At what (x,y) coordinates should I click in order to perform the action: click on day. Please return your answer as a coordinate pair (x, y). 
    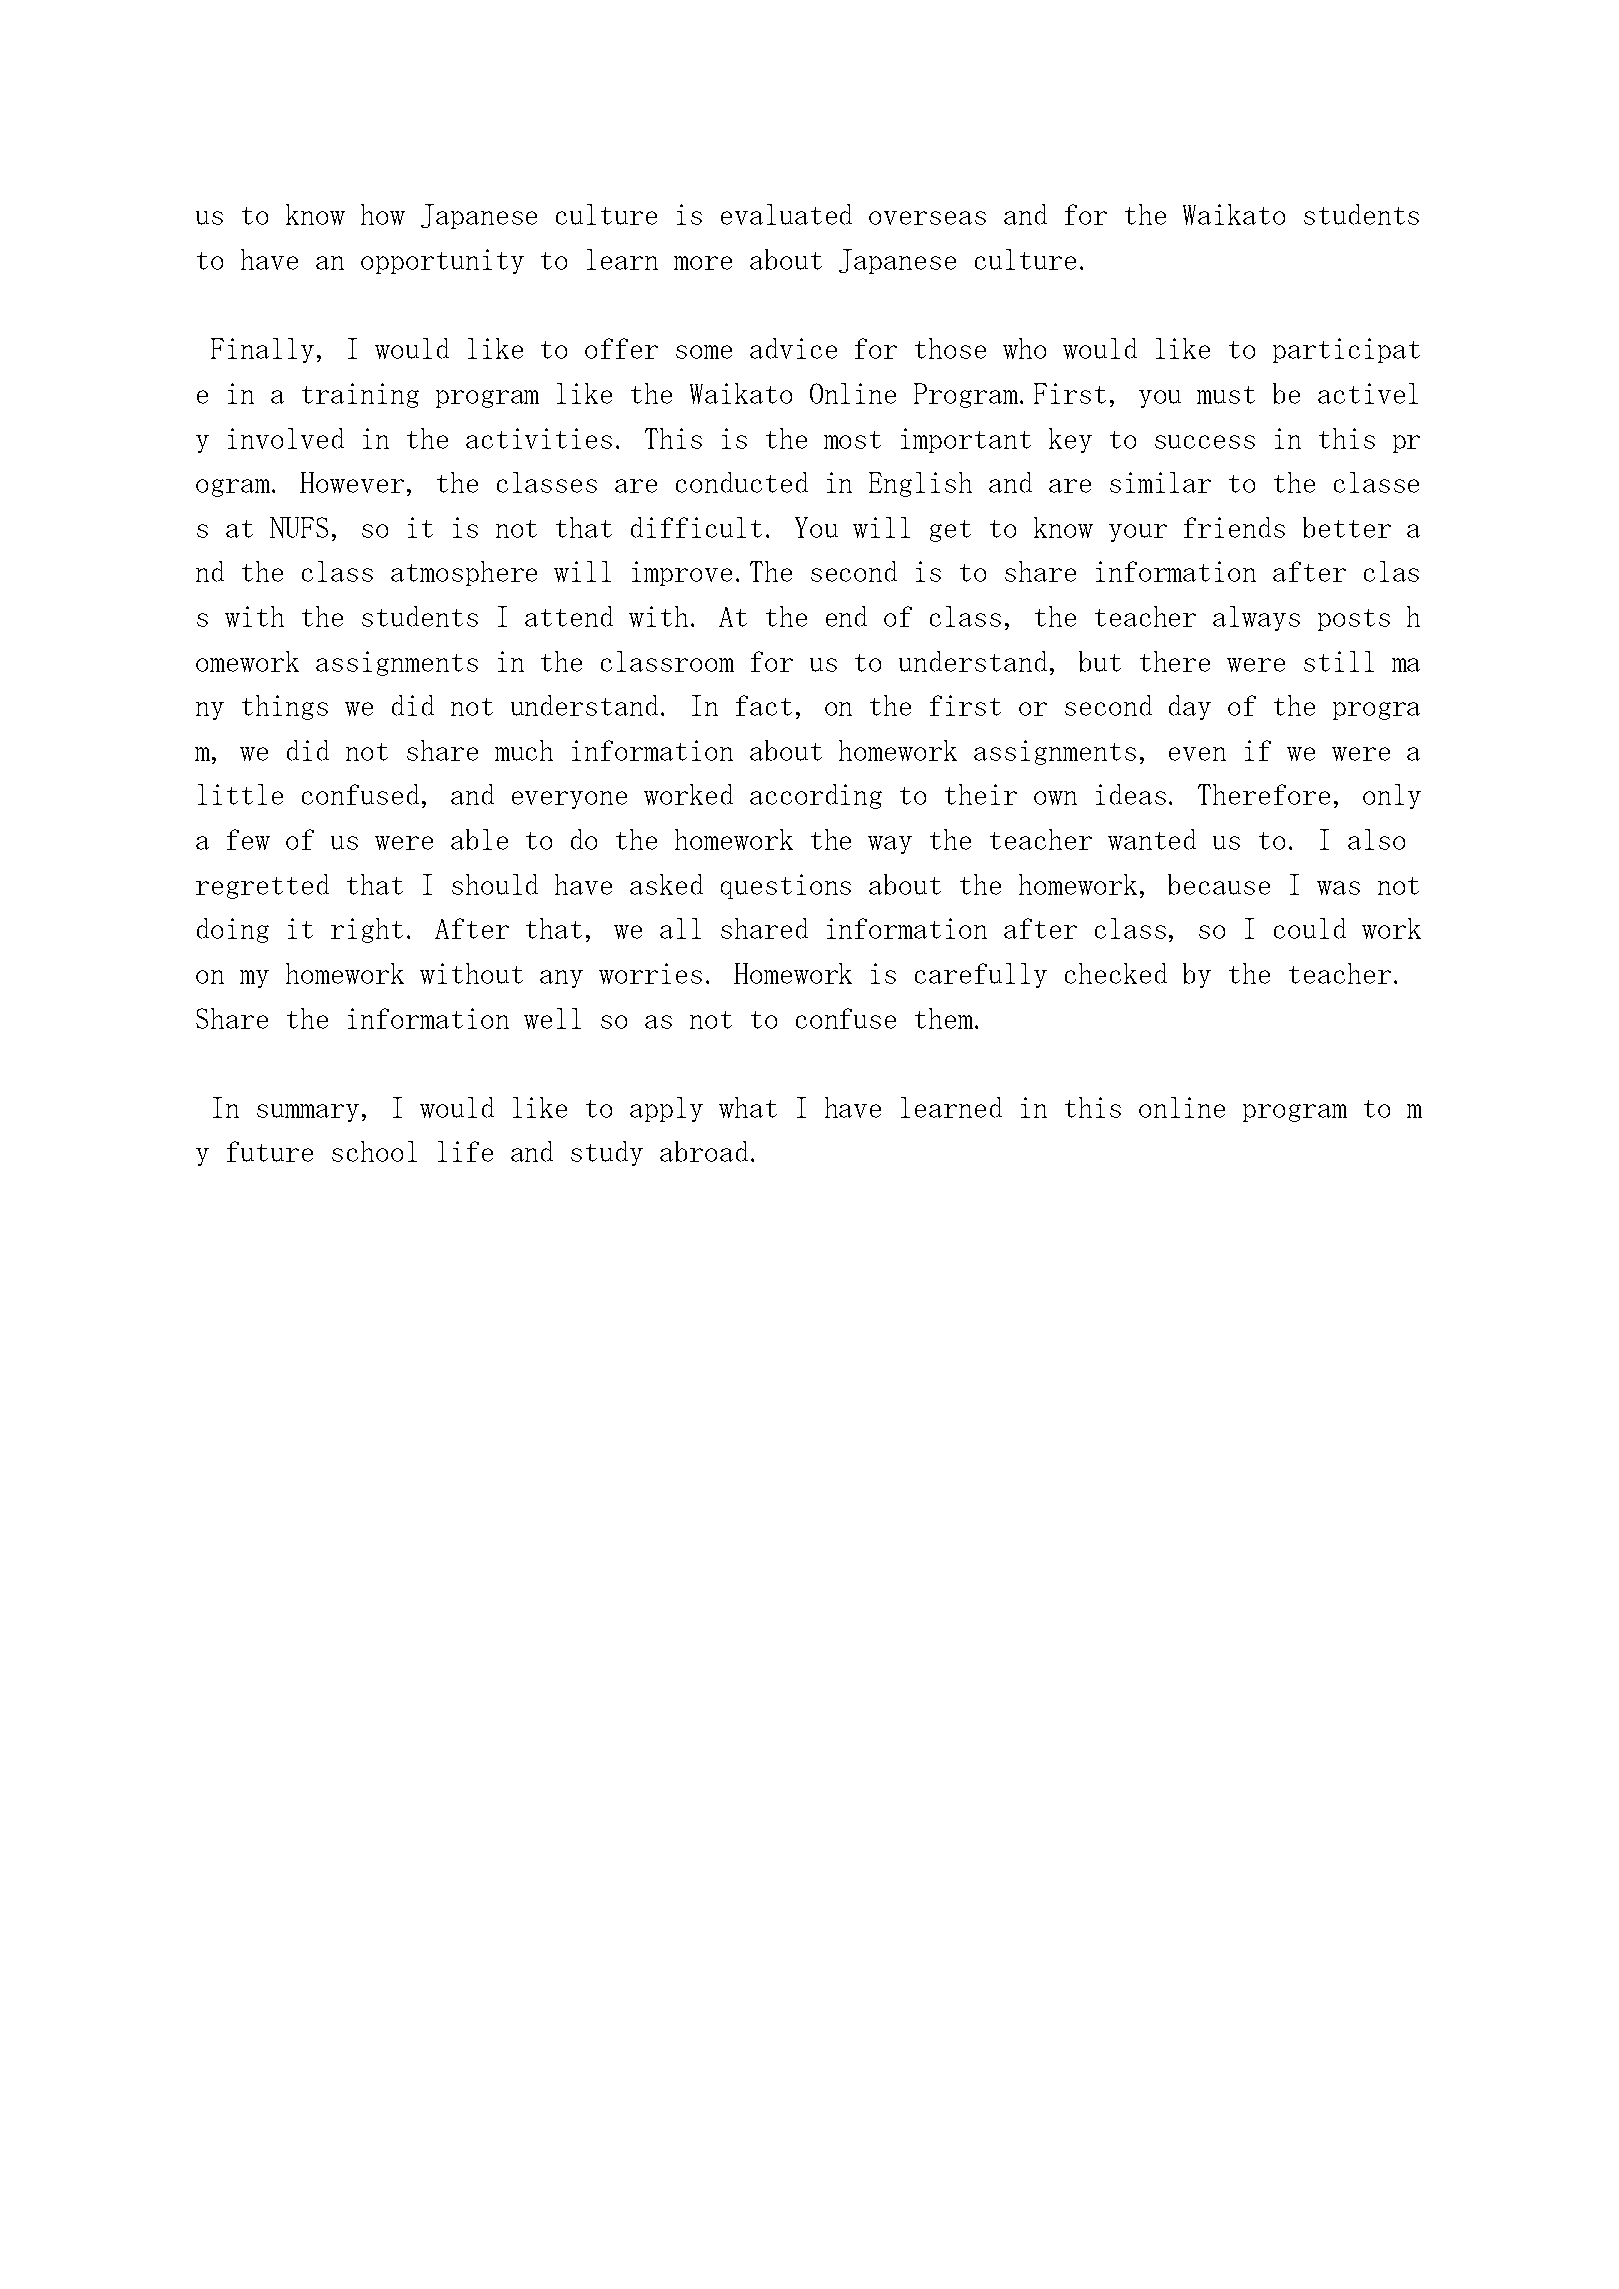
    Looking at the image, I should click on (1190, 707).
